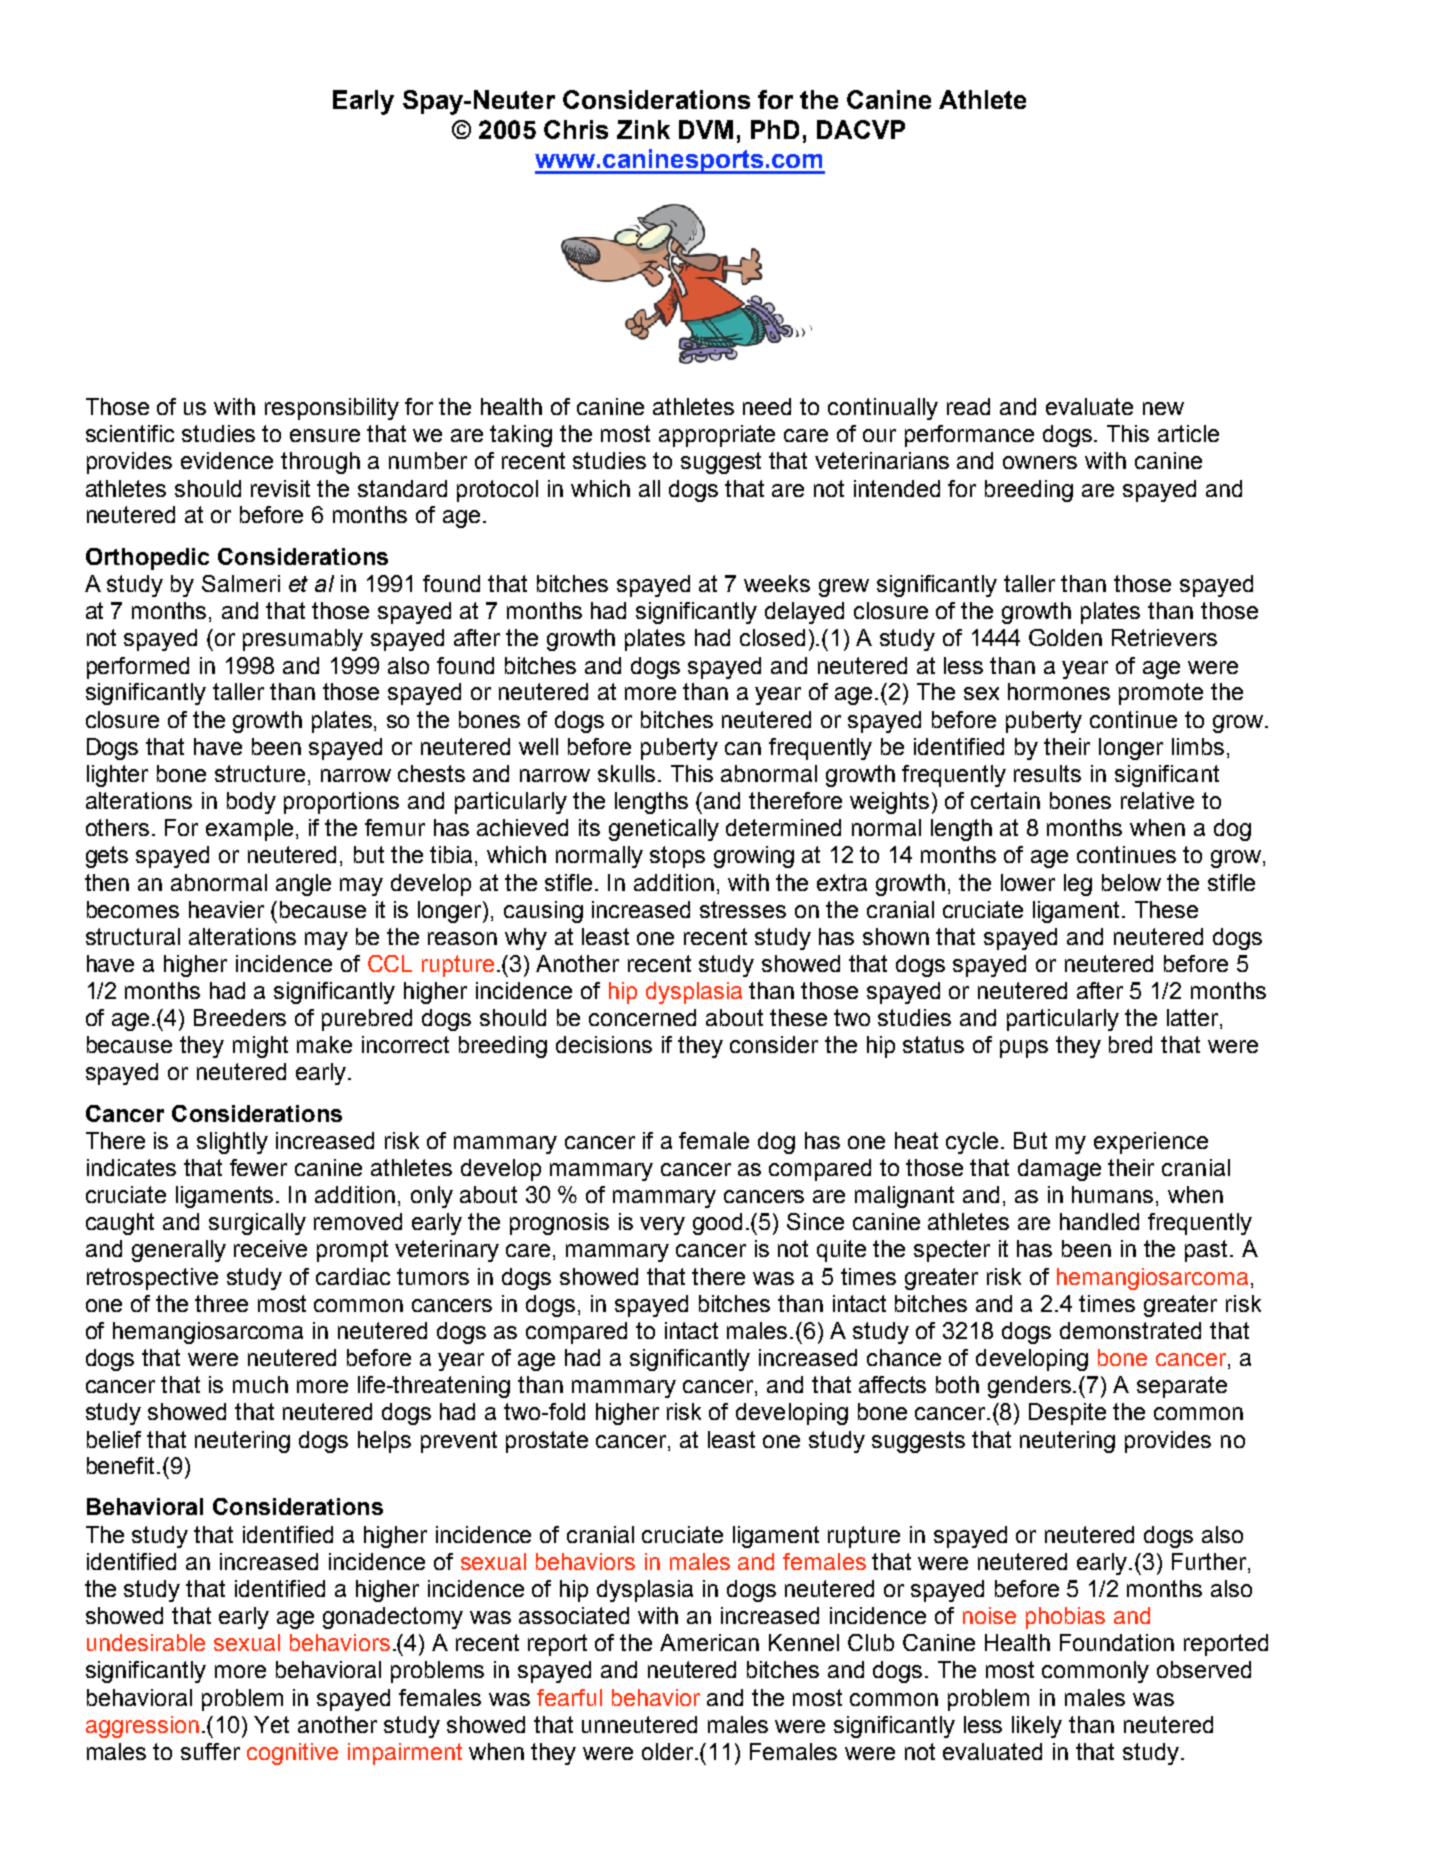 The height and width of the document is (1869, 1444). I want to click on leg, so click(1078, 885).
